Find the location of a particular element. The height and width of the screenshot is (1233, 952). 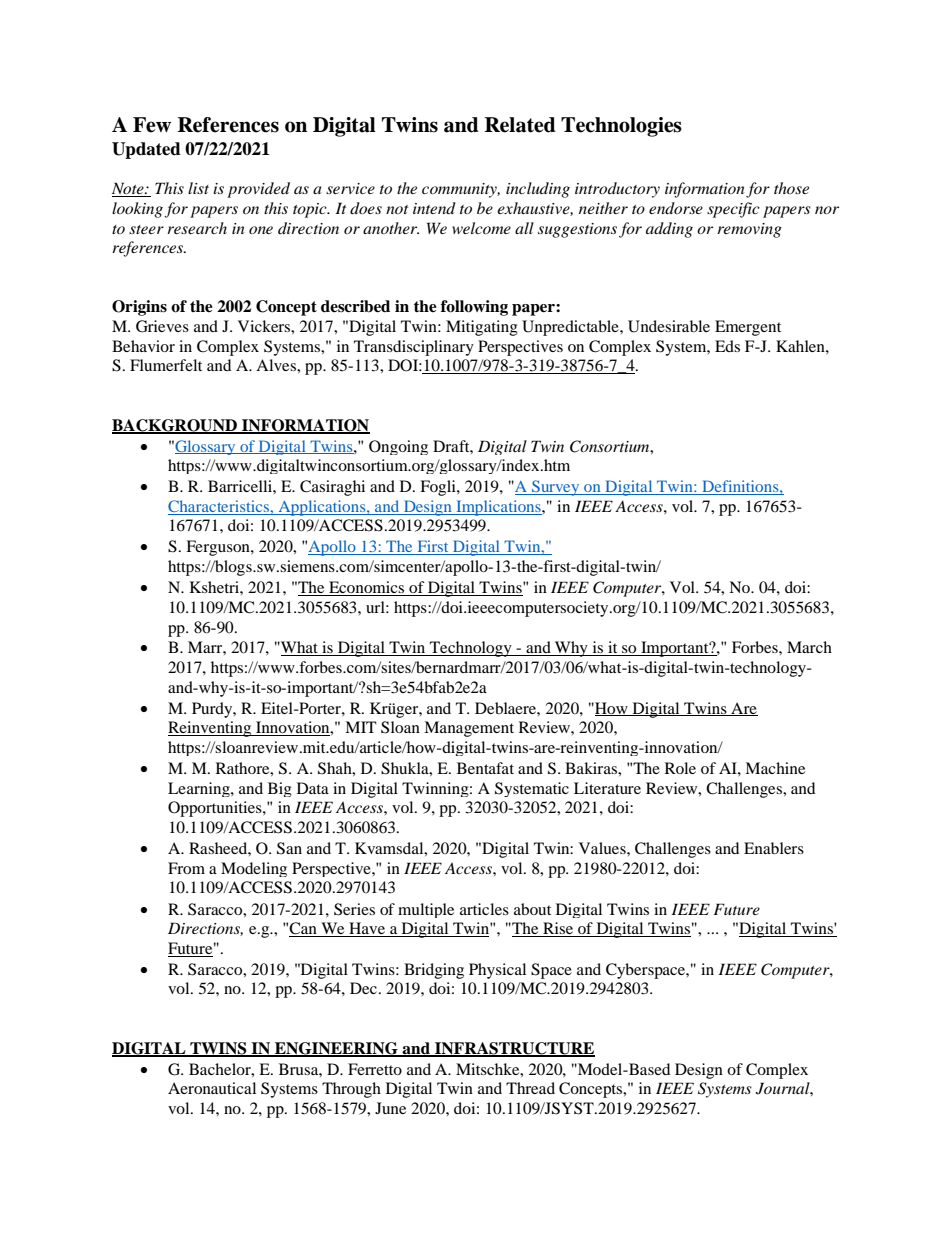

Aeronautical is located at coordinates (212, 1088).
